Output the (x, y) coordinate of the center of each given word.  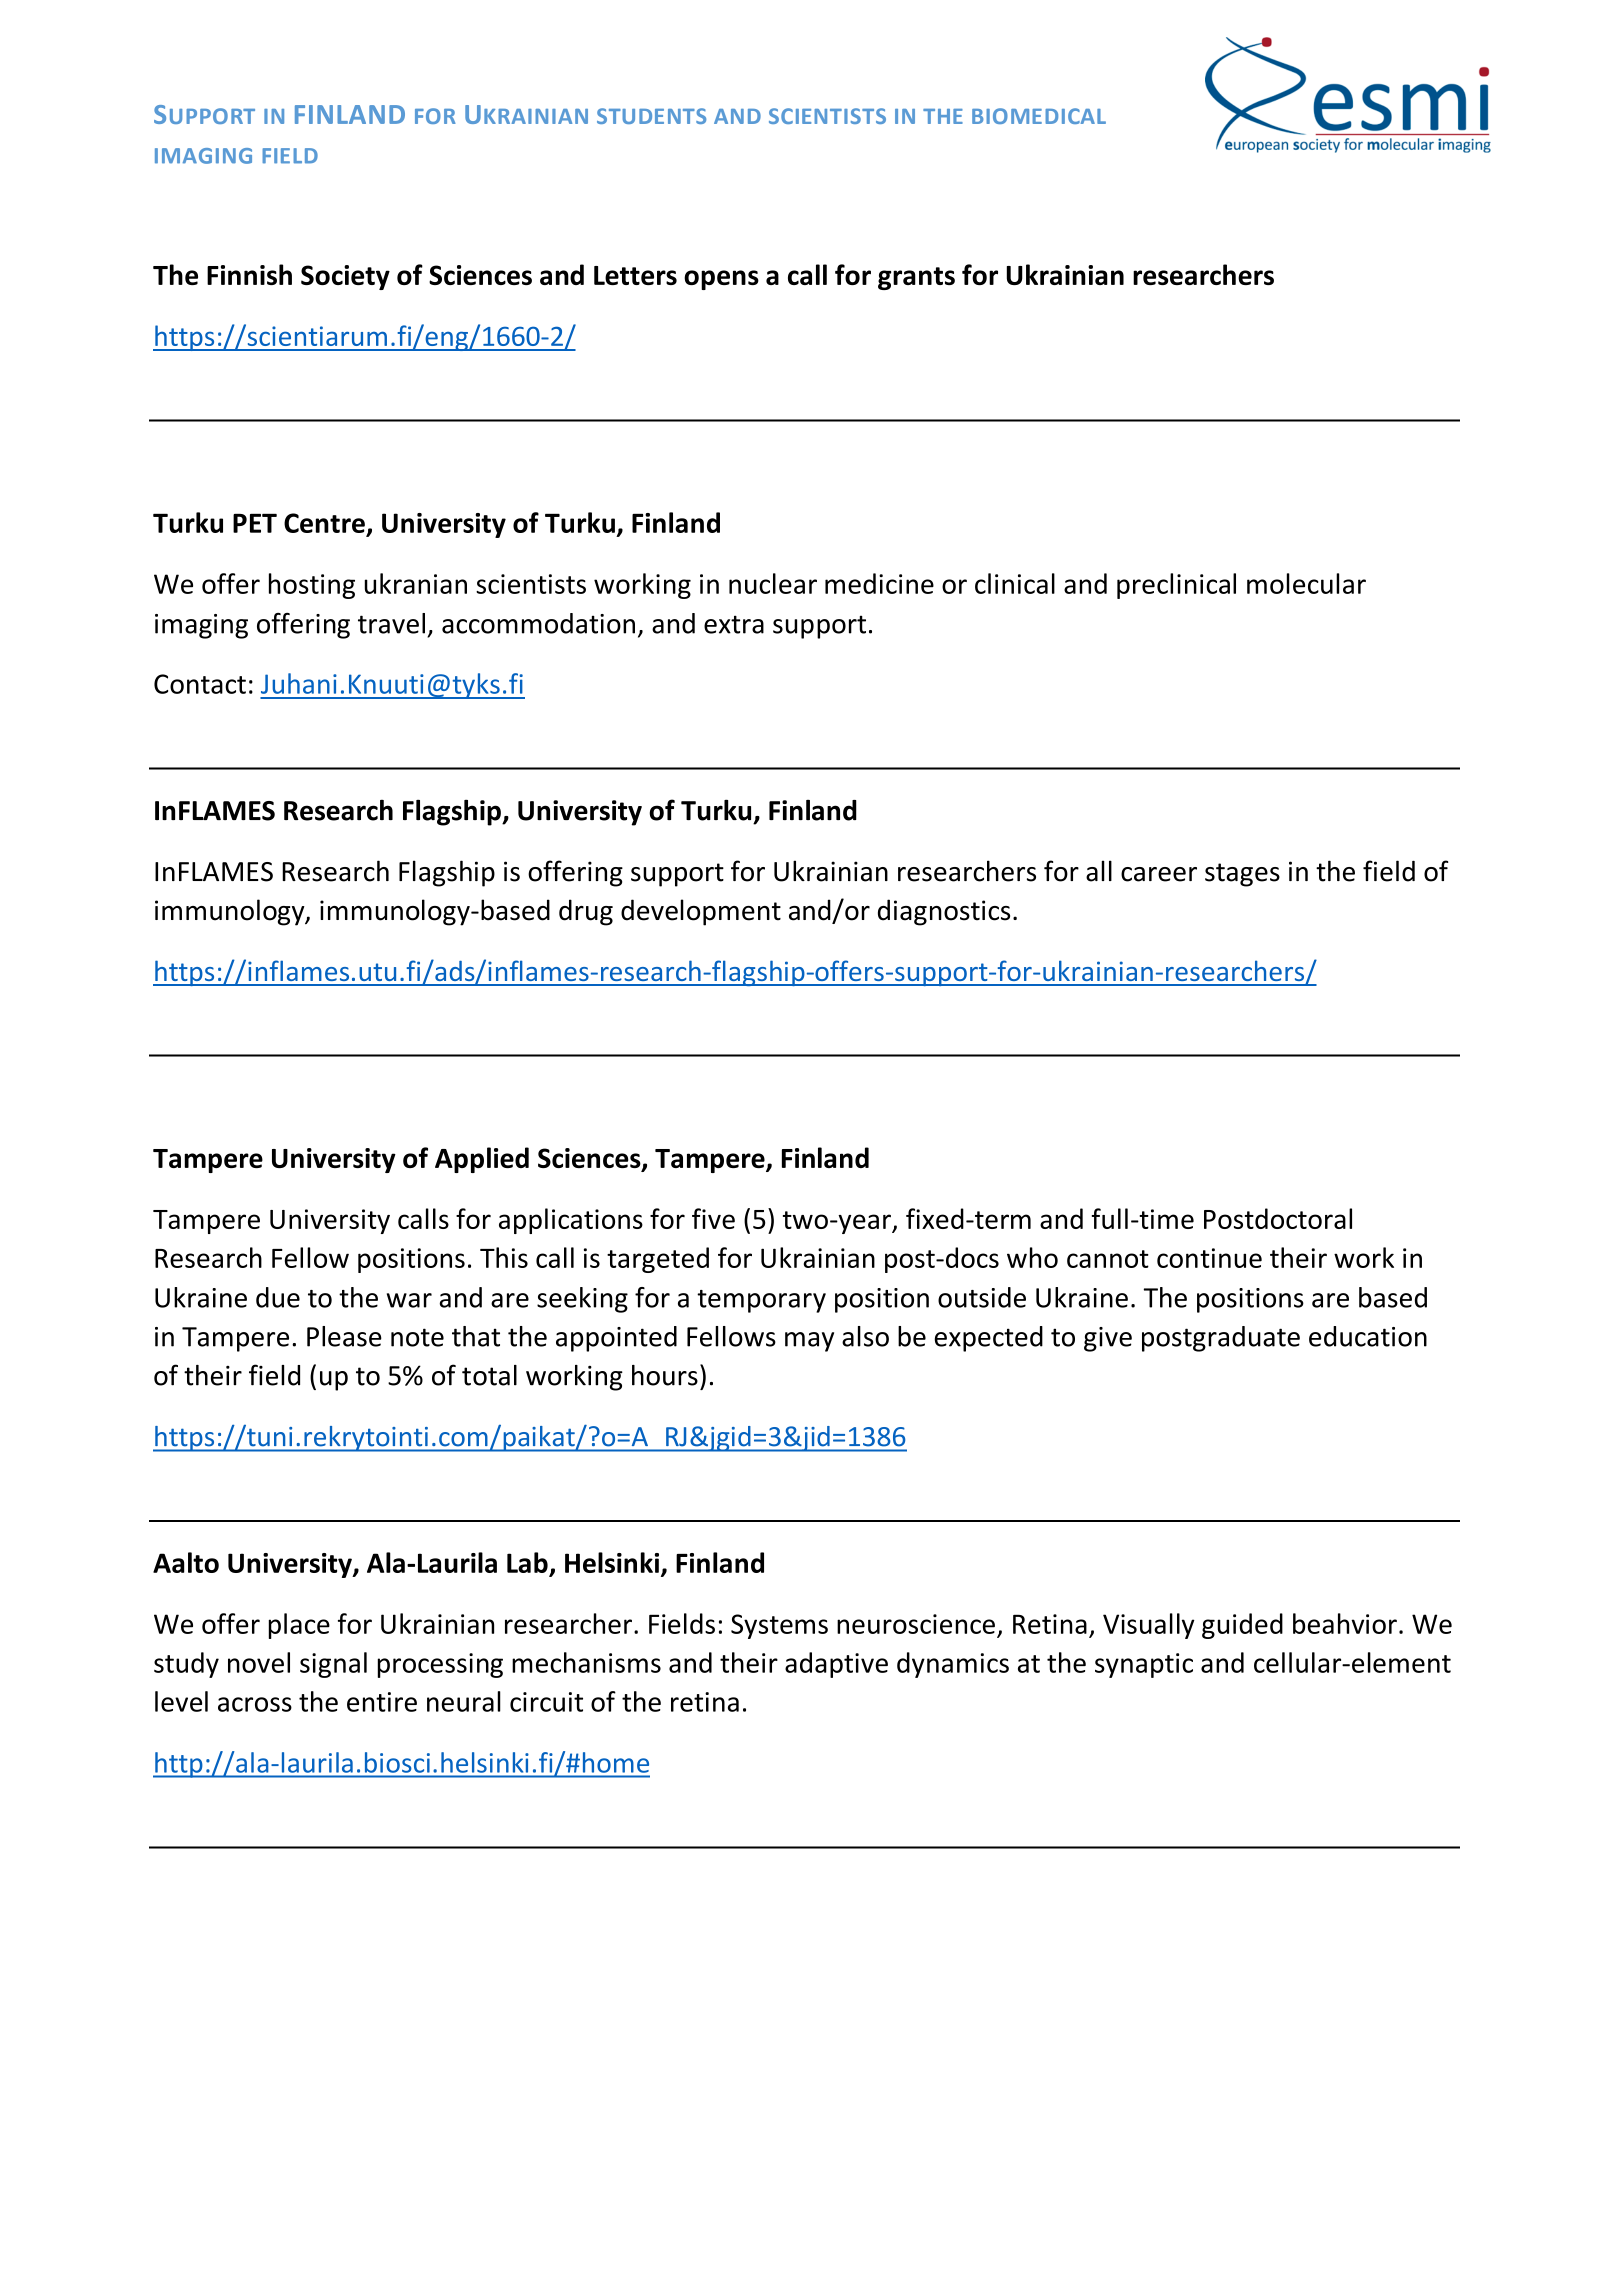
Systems (779, 1626)
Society (345, 277)
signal (333, 1665)
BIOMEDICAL (1039, 116)
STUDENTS (651, 116)
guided (1242, 1626)
